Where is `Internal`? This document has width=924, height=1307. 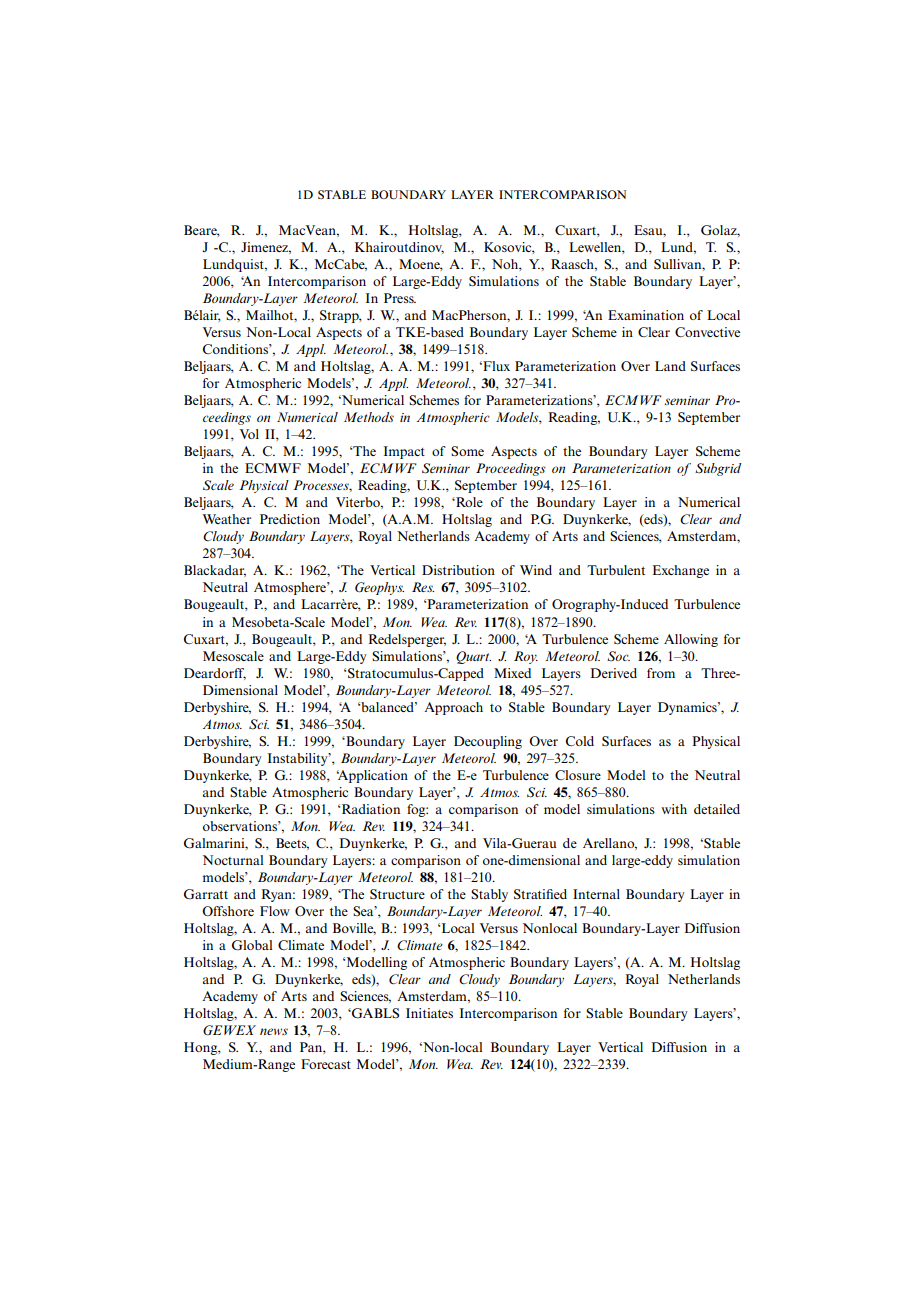
Internal is located at coordinates (596, 894).
